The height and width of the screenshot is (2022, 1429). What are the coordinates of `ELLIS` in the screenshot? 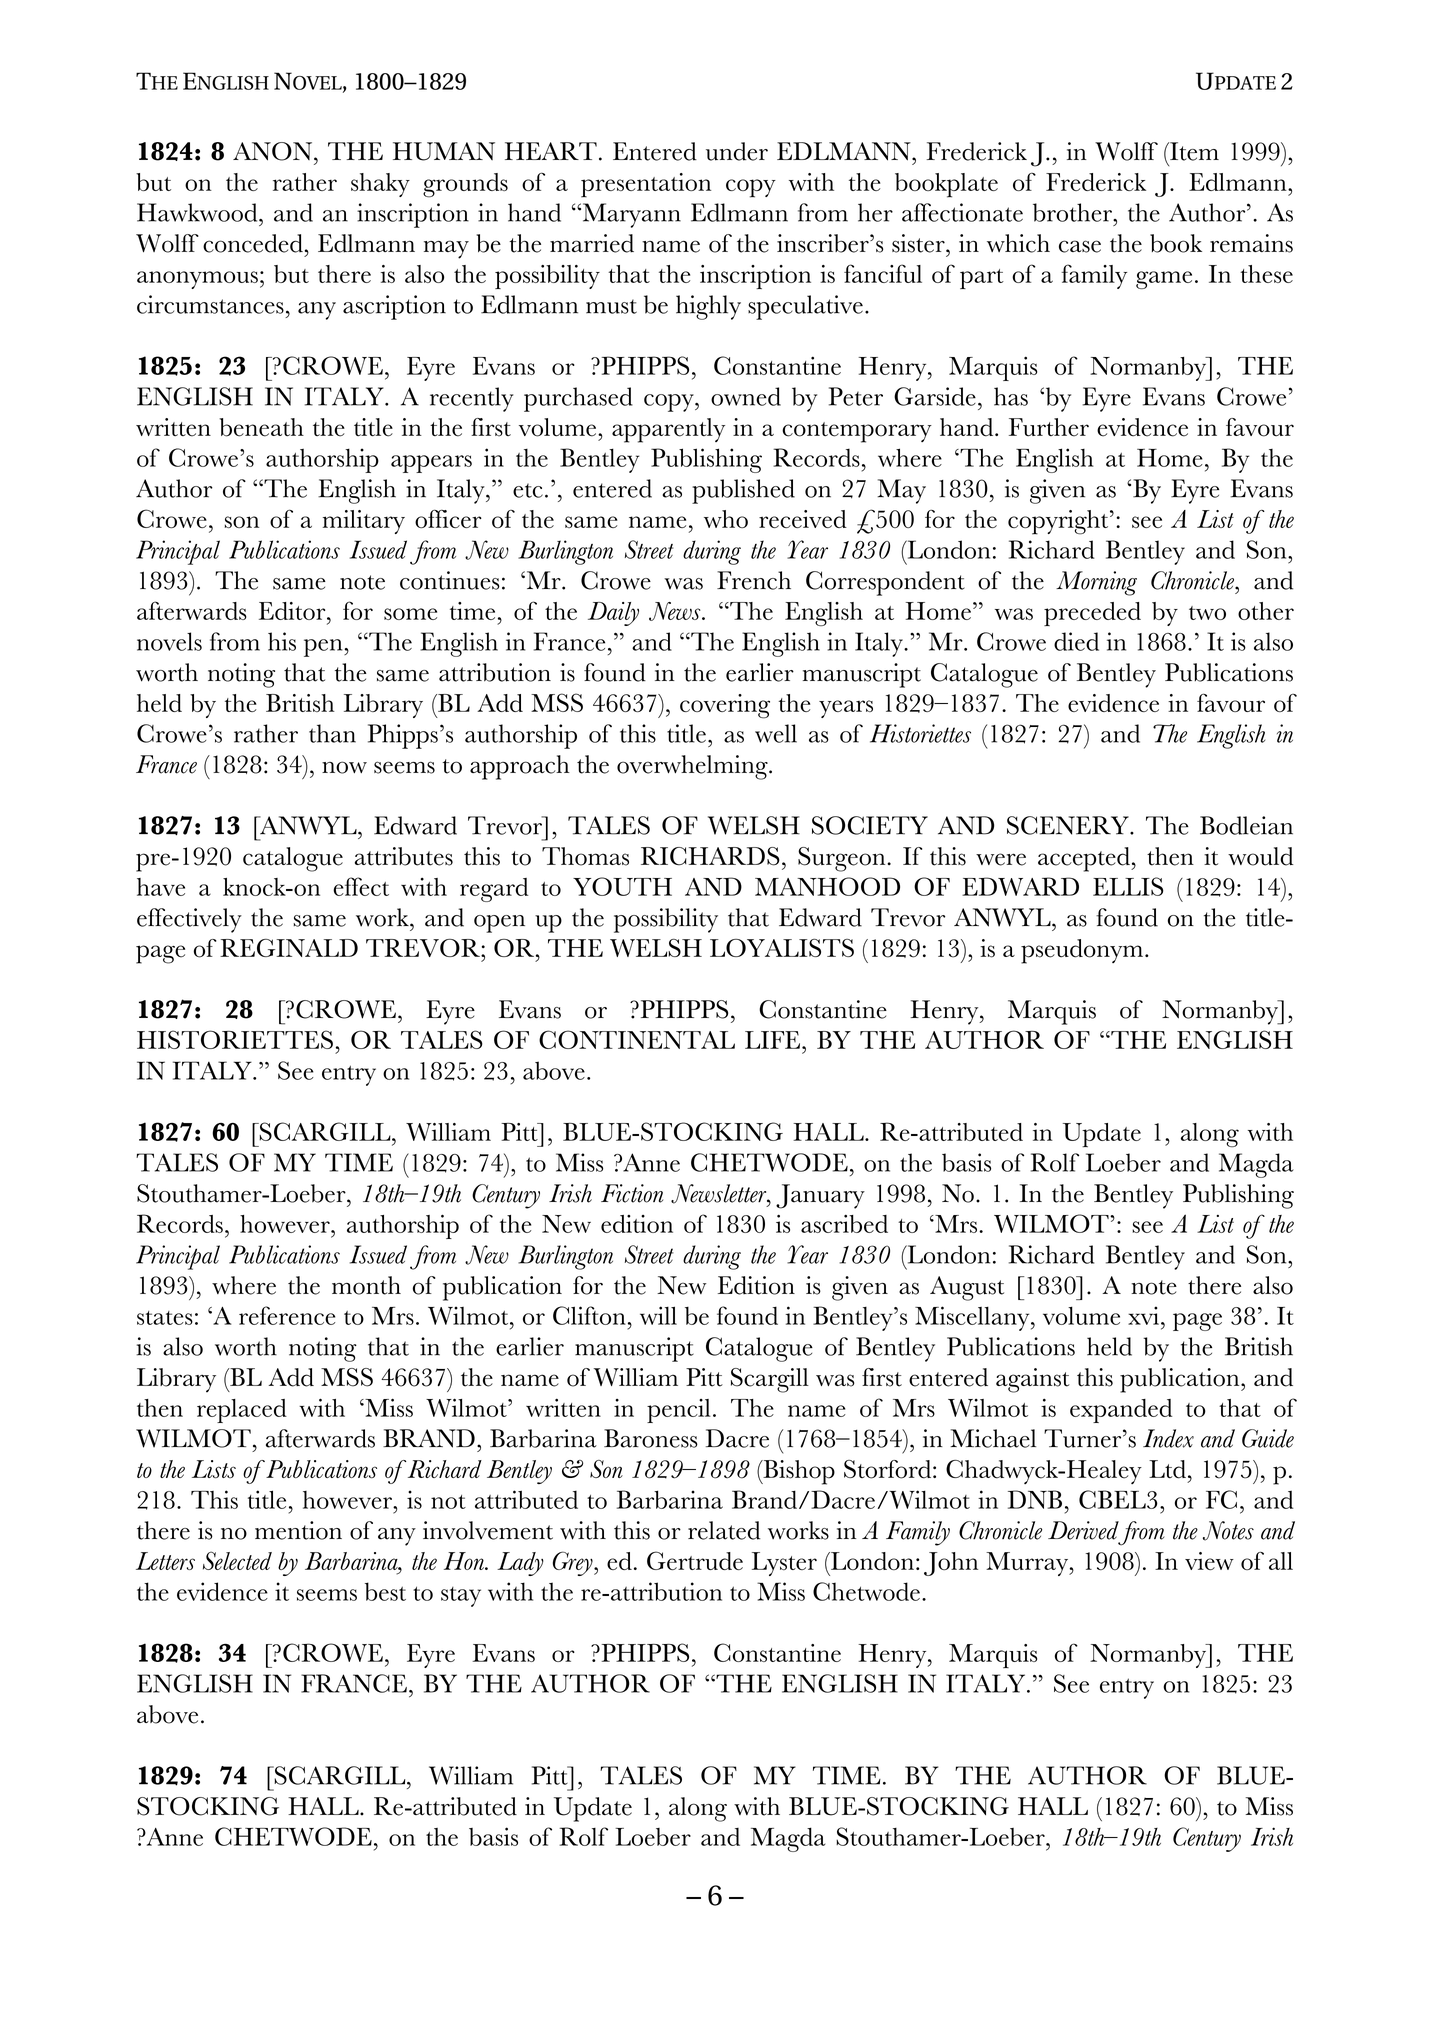 It's located at (1128, 886).
